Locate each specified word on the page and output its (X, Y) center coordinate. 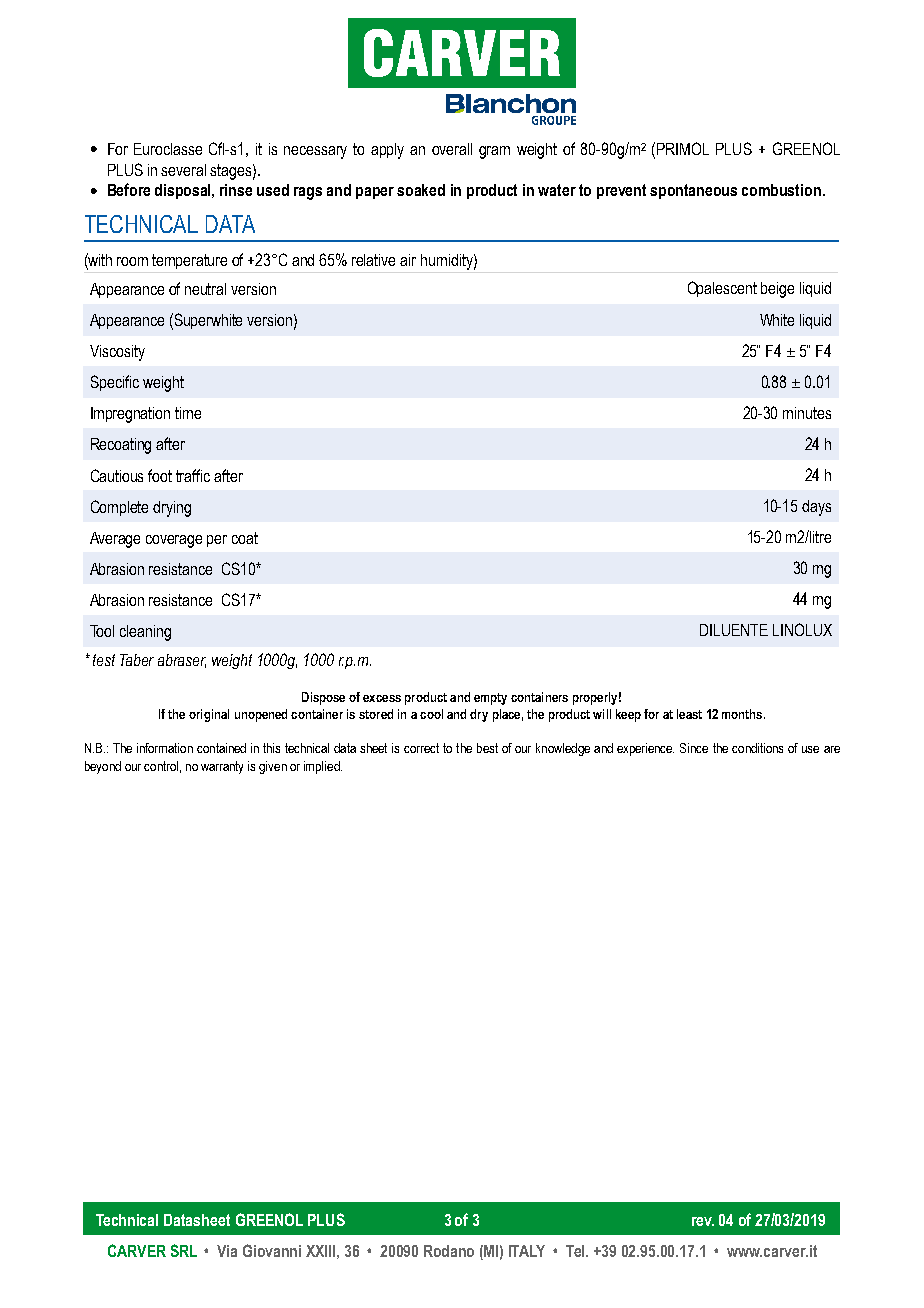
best (487, 748)
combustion (781, 190)
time (188, 413)
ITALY (527, 1251)
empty (490, 699)
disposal (184, 191)
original (209, 715)
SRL (184, 1250)
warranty (222, 767)
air (408, 260)
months (743, 714)
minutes (807, 413)
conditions (757, 748)
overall (452, 149)
